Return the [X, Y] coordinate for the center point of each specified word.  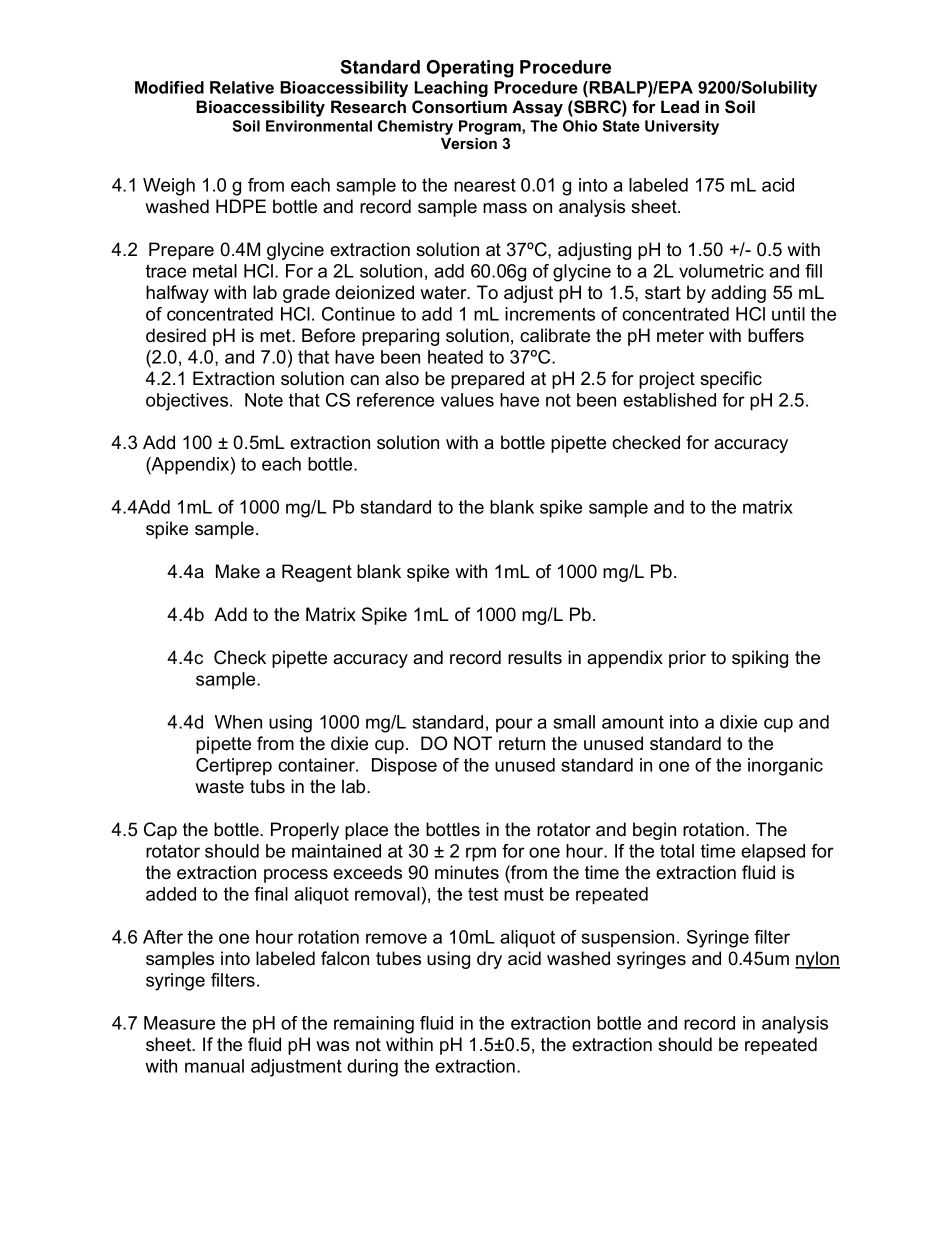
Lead [680, 106]
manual [214, 1066]
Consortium [459, 106]
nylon [817, 960]
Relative [242, 87]
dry [489, 960]
